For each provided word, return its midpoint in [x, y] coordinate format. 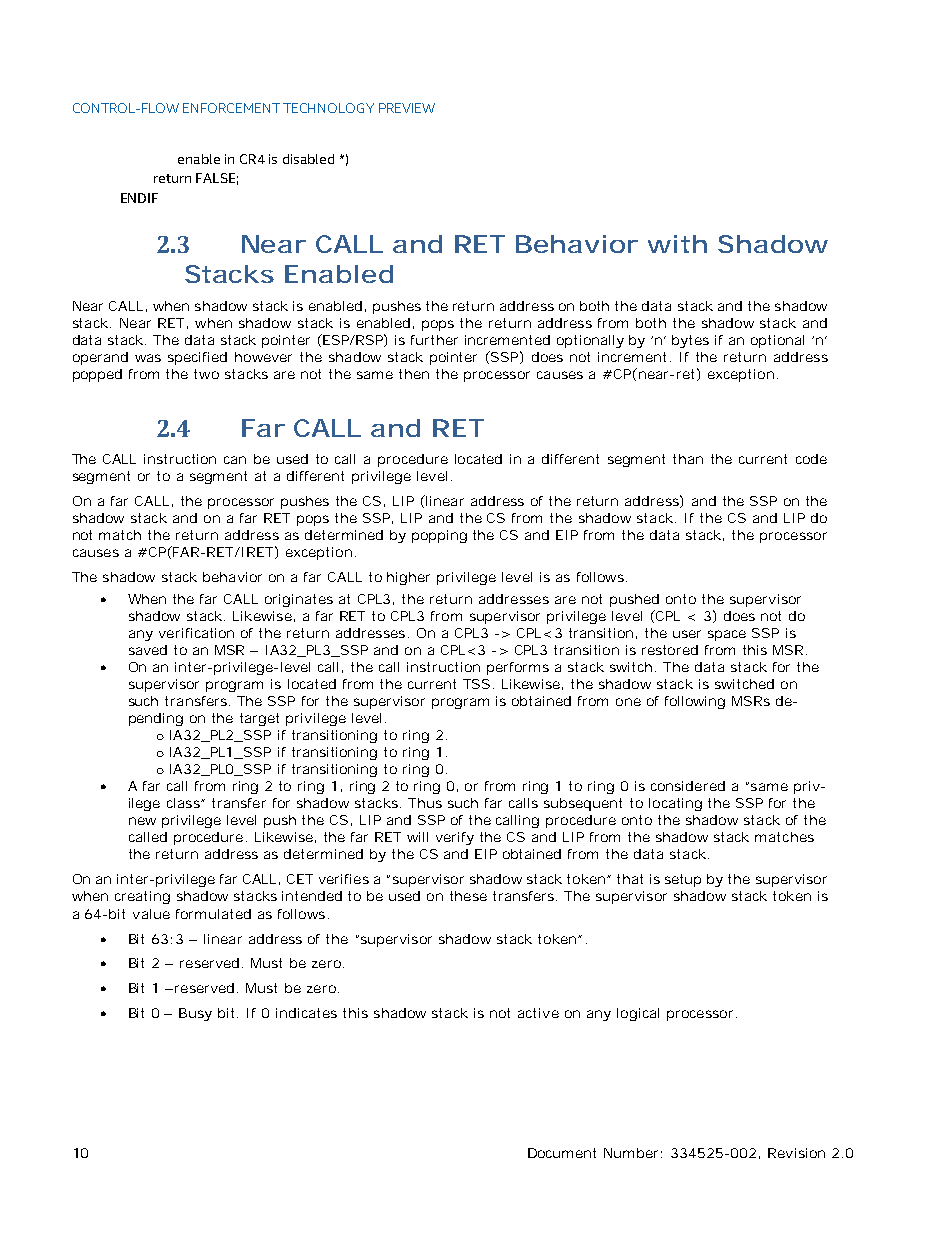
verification [196, 633]
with [677, 244]
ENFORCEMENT [231, 108]
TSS [478, 684]
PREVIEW [407, 108]
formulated [213, 914]
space [727, 635]
